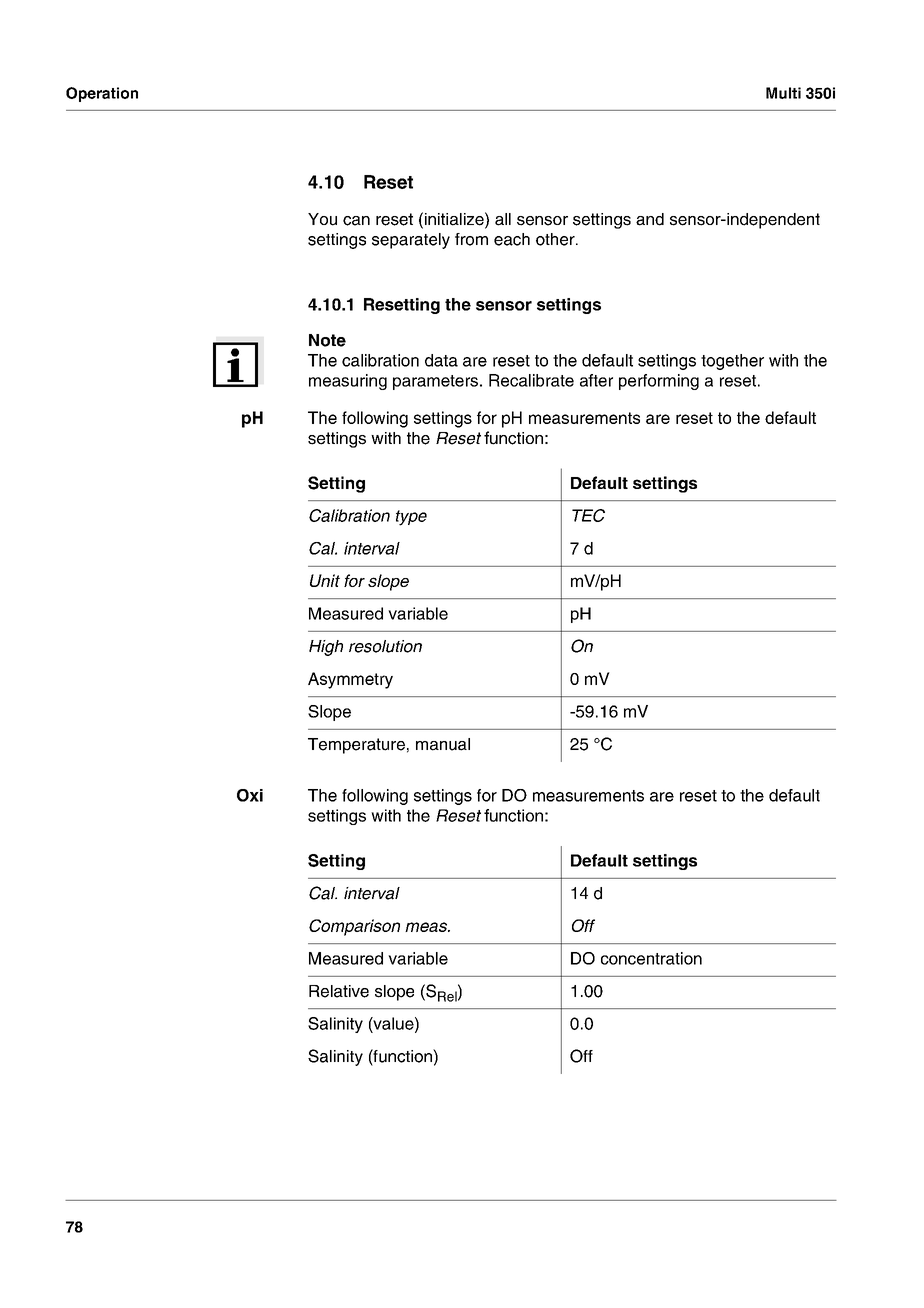 This image has height=1308, width=924. Describe the element at coordinates (102, 94) in the image. I see `Operation` at that location.
